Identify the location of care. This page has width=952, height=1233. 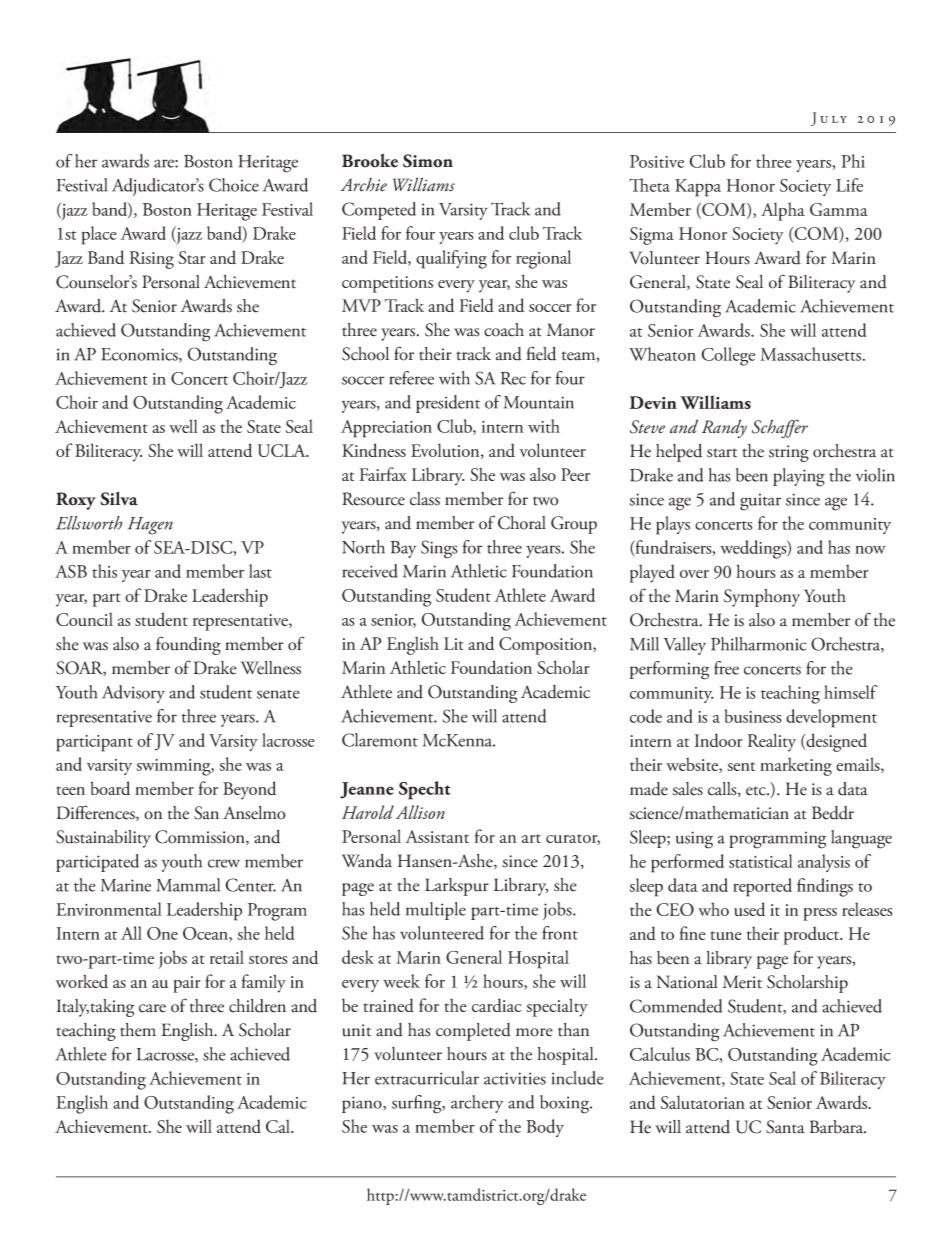
(152, 1008).
